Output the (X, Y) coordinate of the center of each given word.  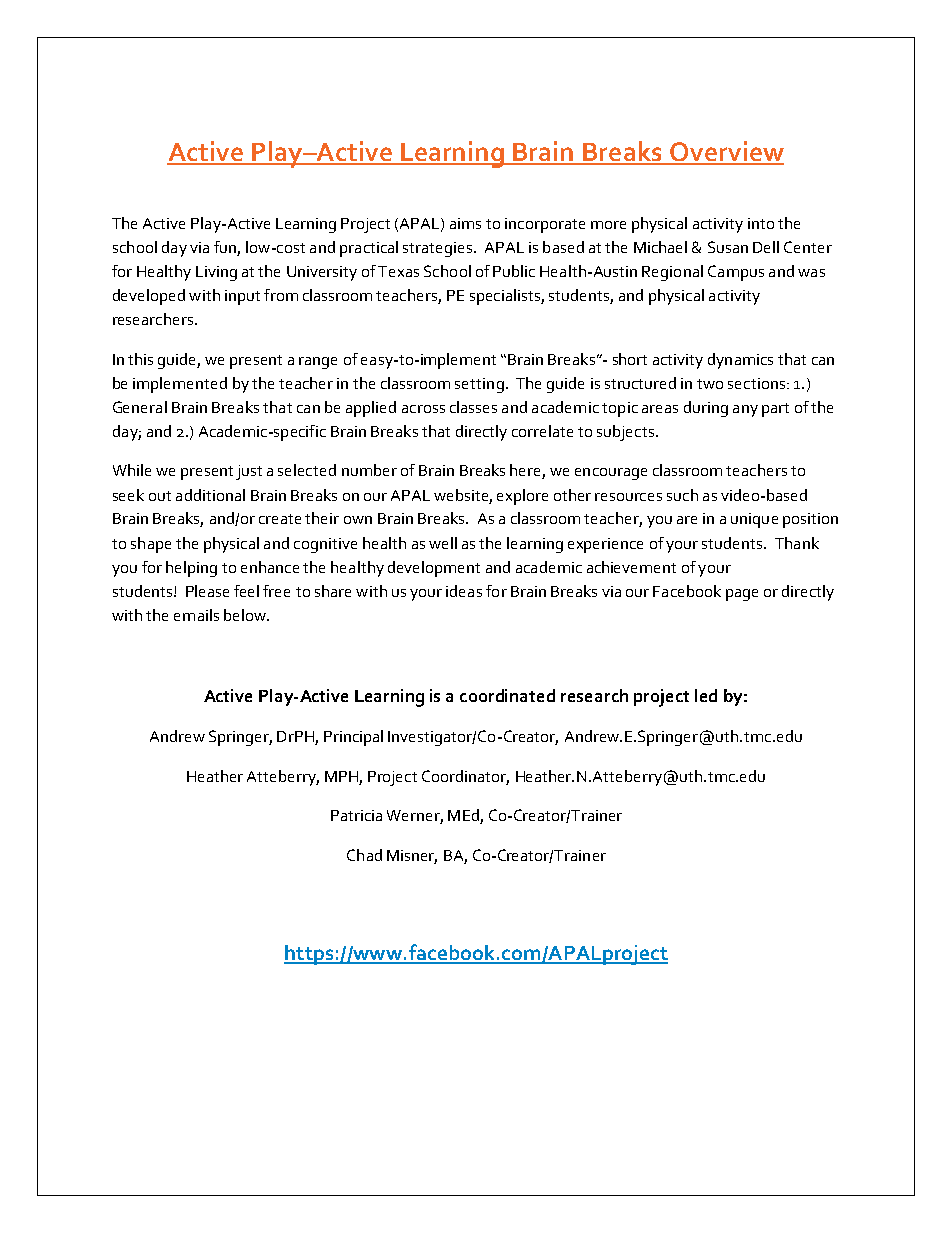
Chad (364, 855)
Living (216, 273)
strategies (439, 249)
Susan (728, 247)
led (706, 695)
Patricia (356, 815)
